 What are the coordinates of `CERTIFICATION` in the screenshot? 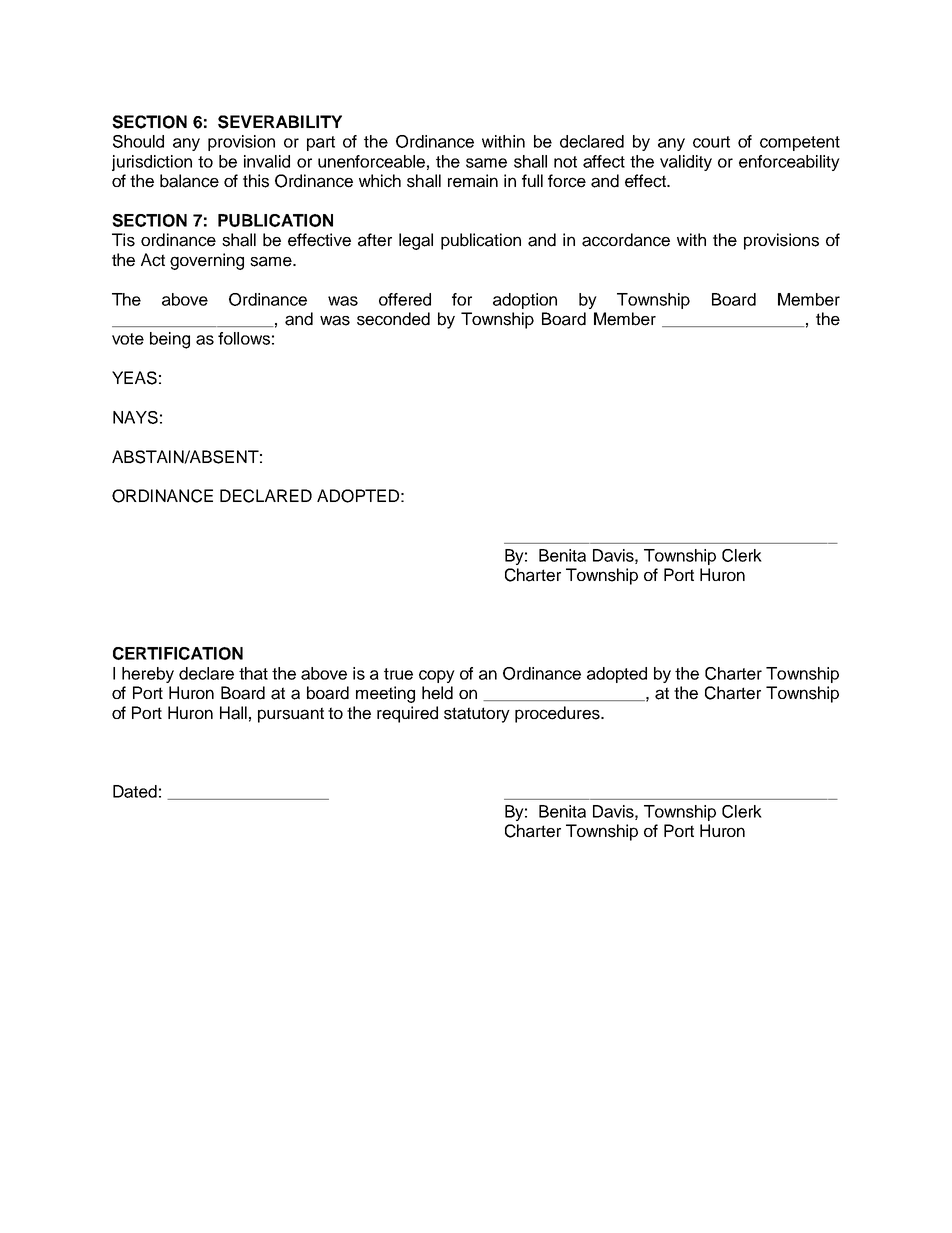 It's located at (178, 653).
